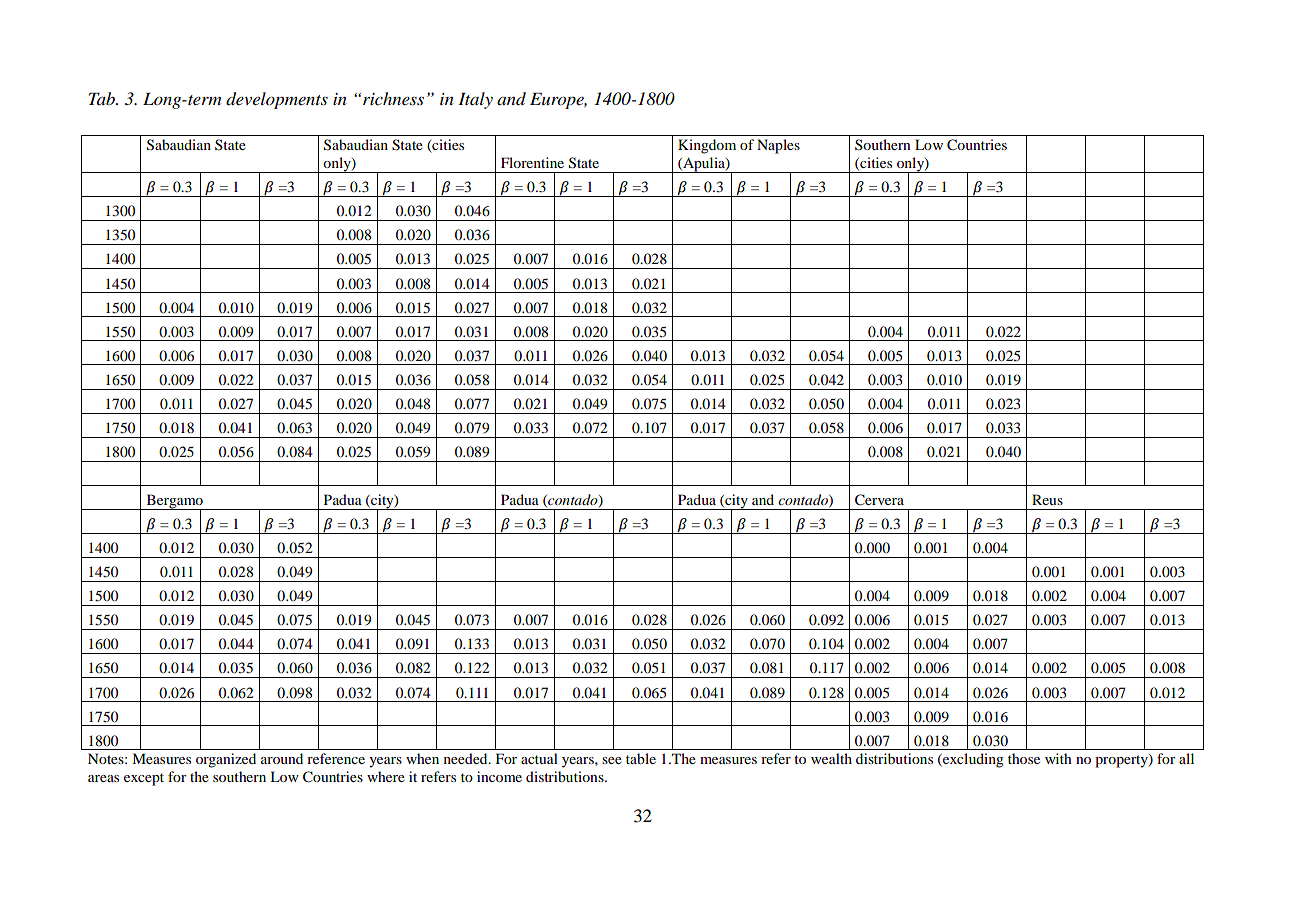 The height and width of the page is (924, 1308). I want to click on Italy, so click(475, 100).
